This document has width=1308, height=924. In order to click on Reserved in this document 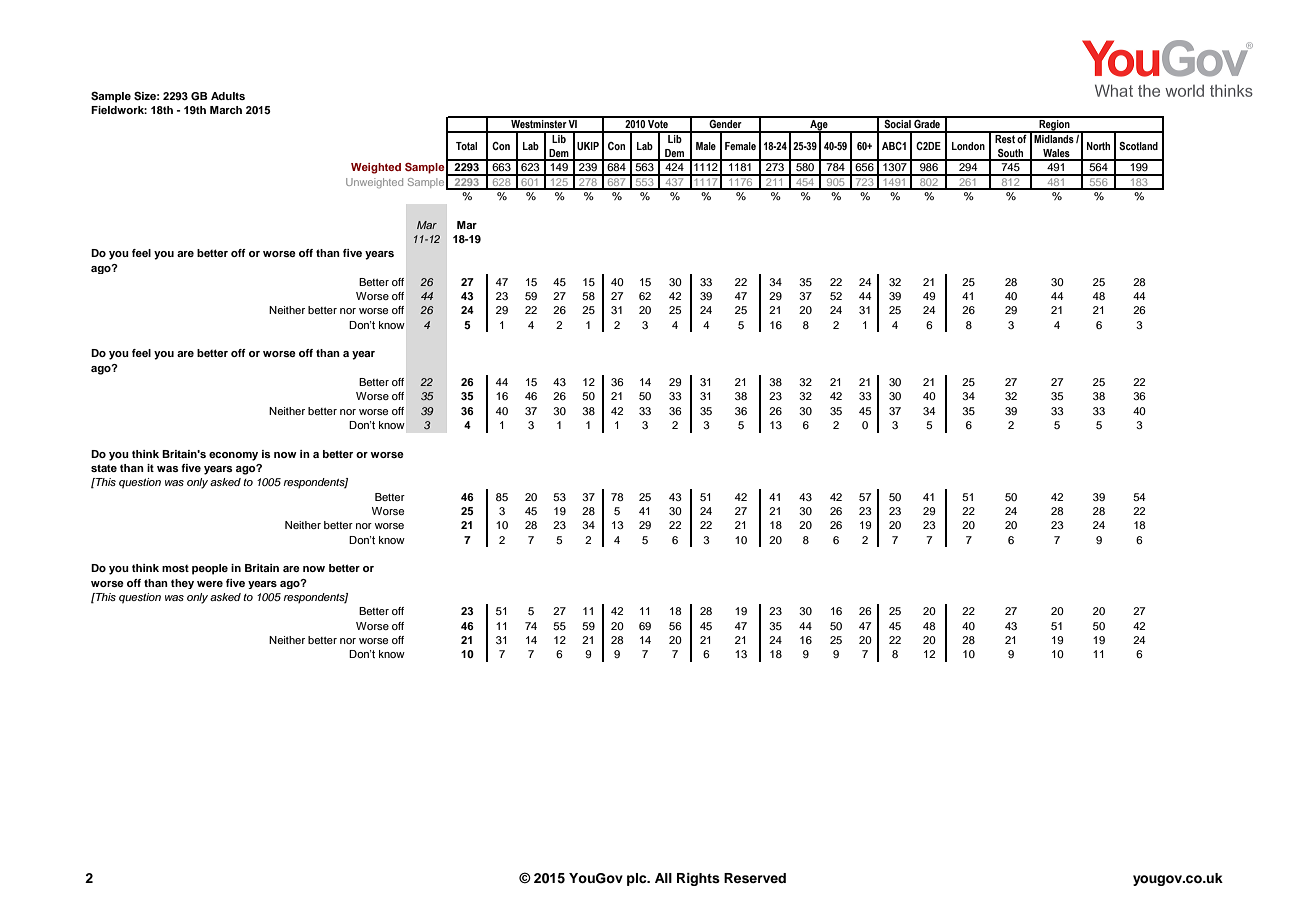, I will do `click(755, 878)`.
